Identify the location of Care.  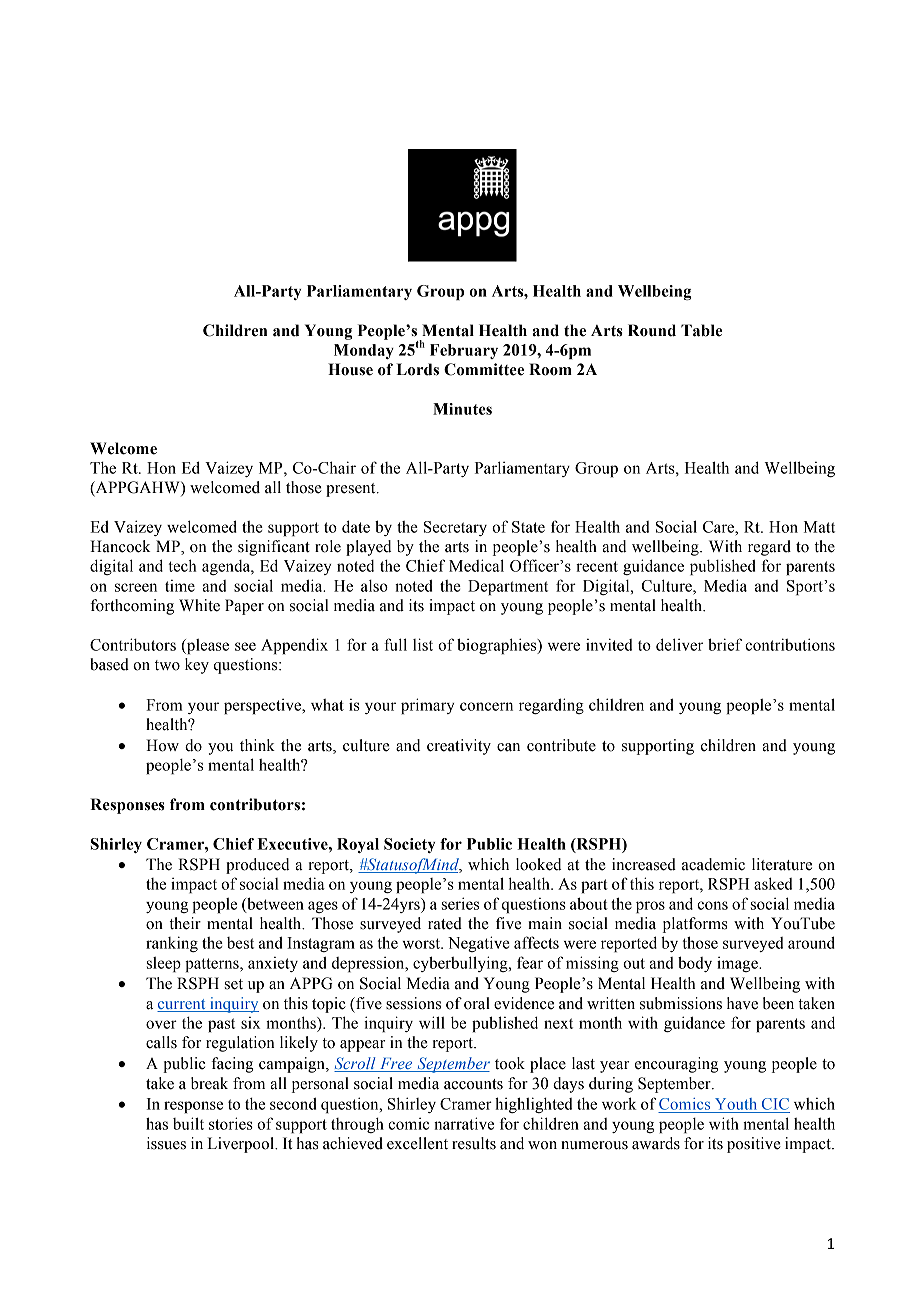
(719, 527).
